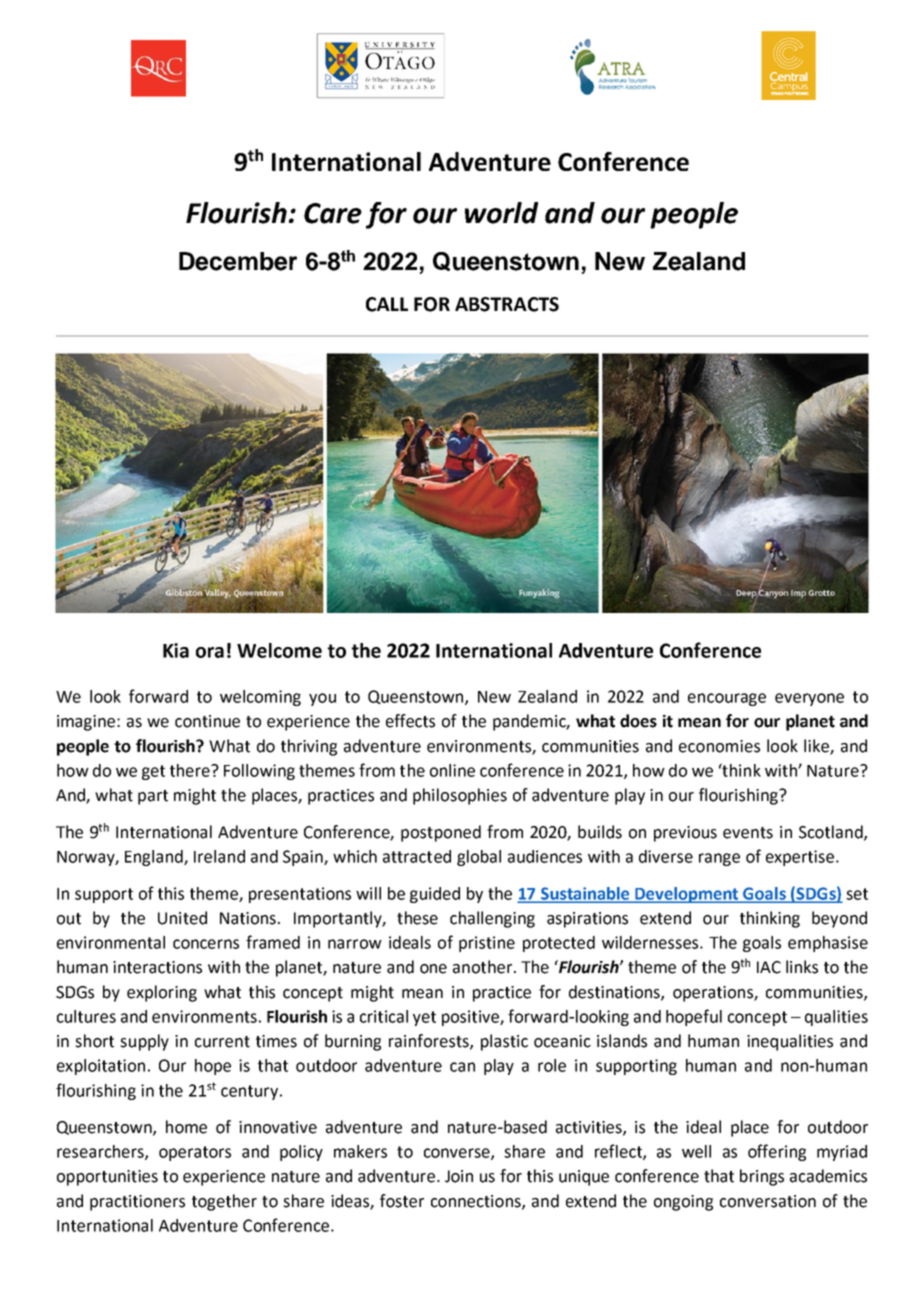  Describe the element at coordinates (507, 304) in the image. I see `ABSTRACTS` at that location.
